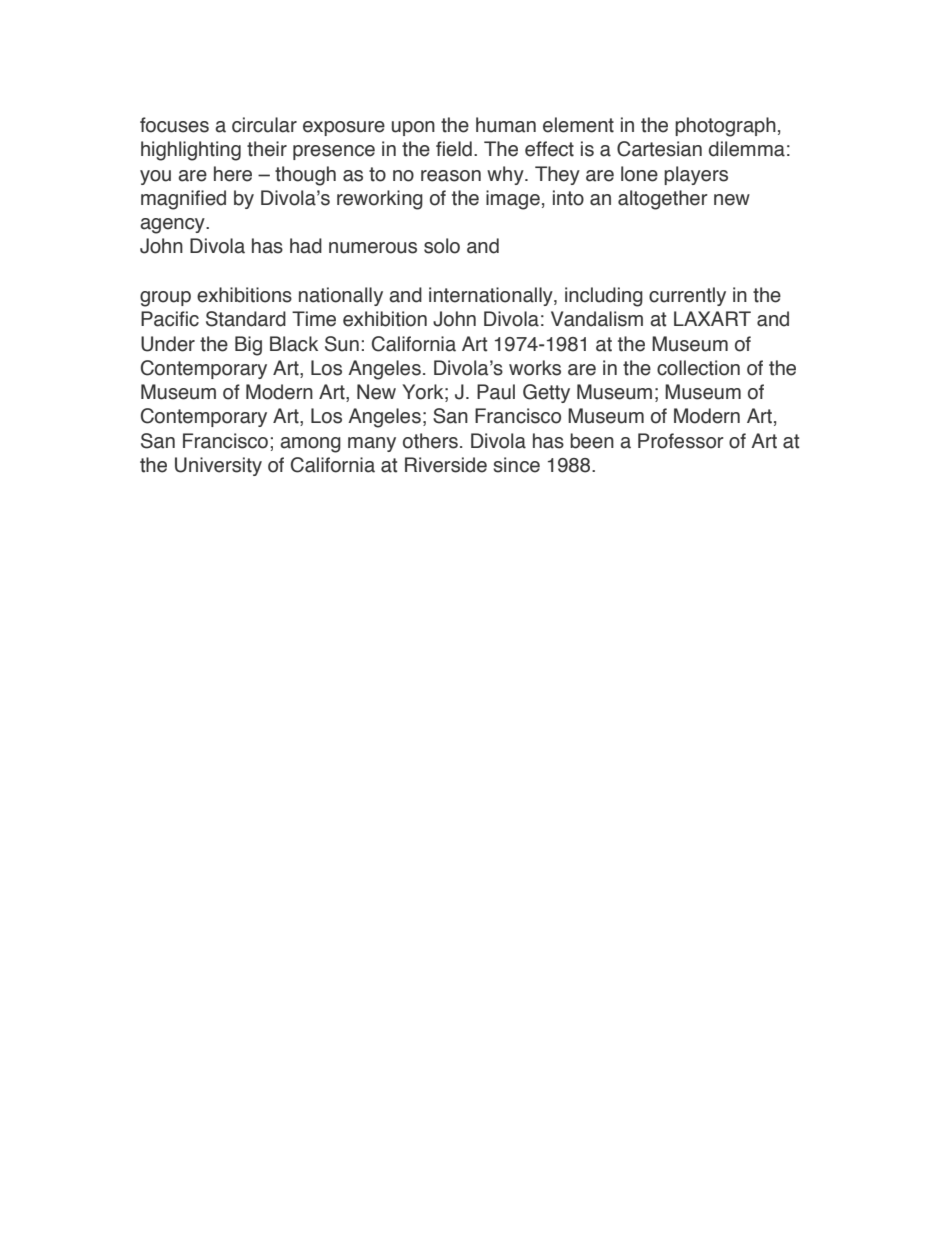  Describe the element at coordinates (173, 226) in the document. I see `agency` at that location.
